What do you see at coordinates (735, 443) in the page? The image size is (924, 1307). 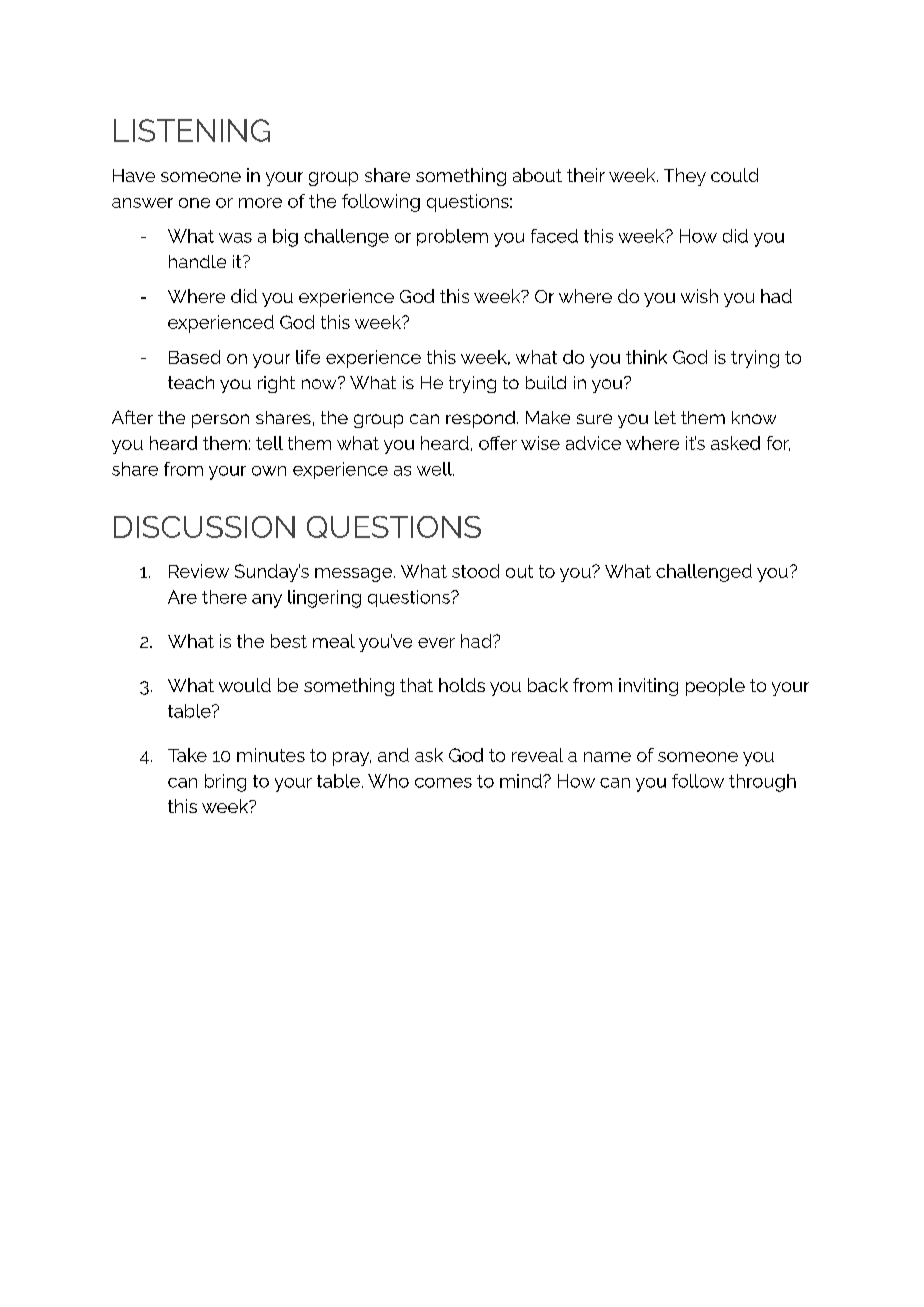 I see `asked` at bounding box center [735, 443].
